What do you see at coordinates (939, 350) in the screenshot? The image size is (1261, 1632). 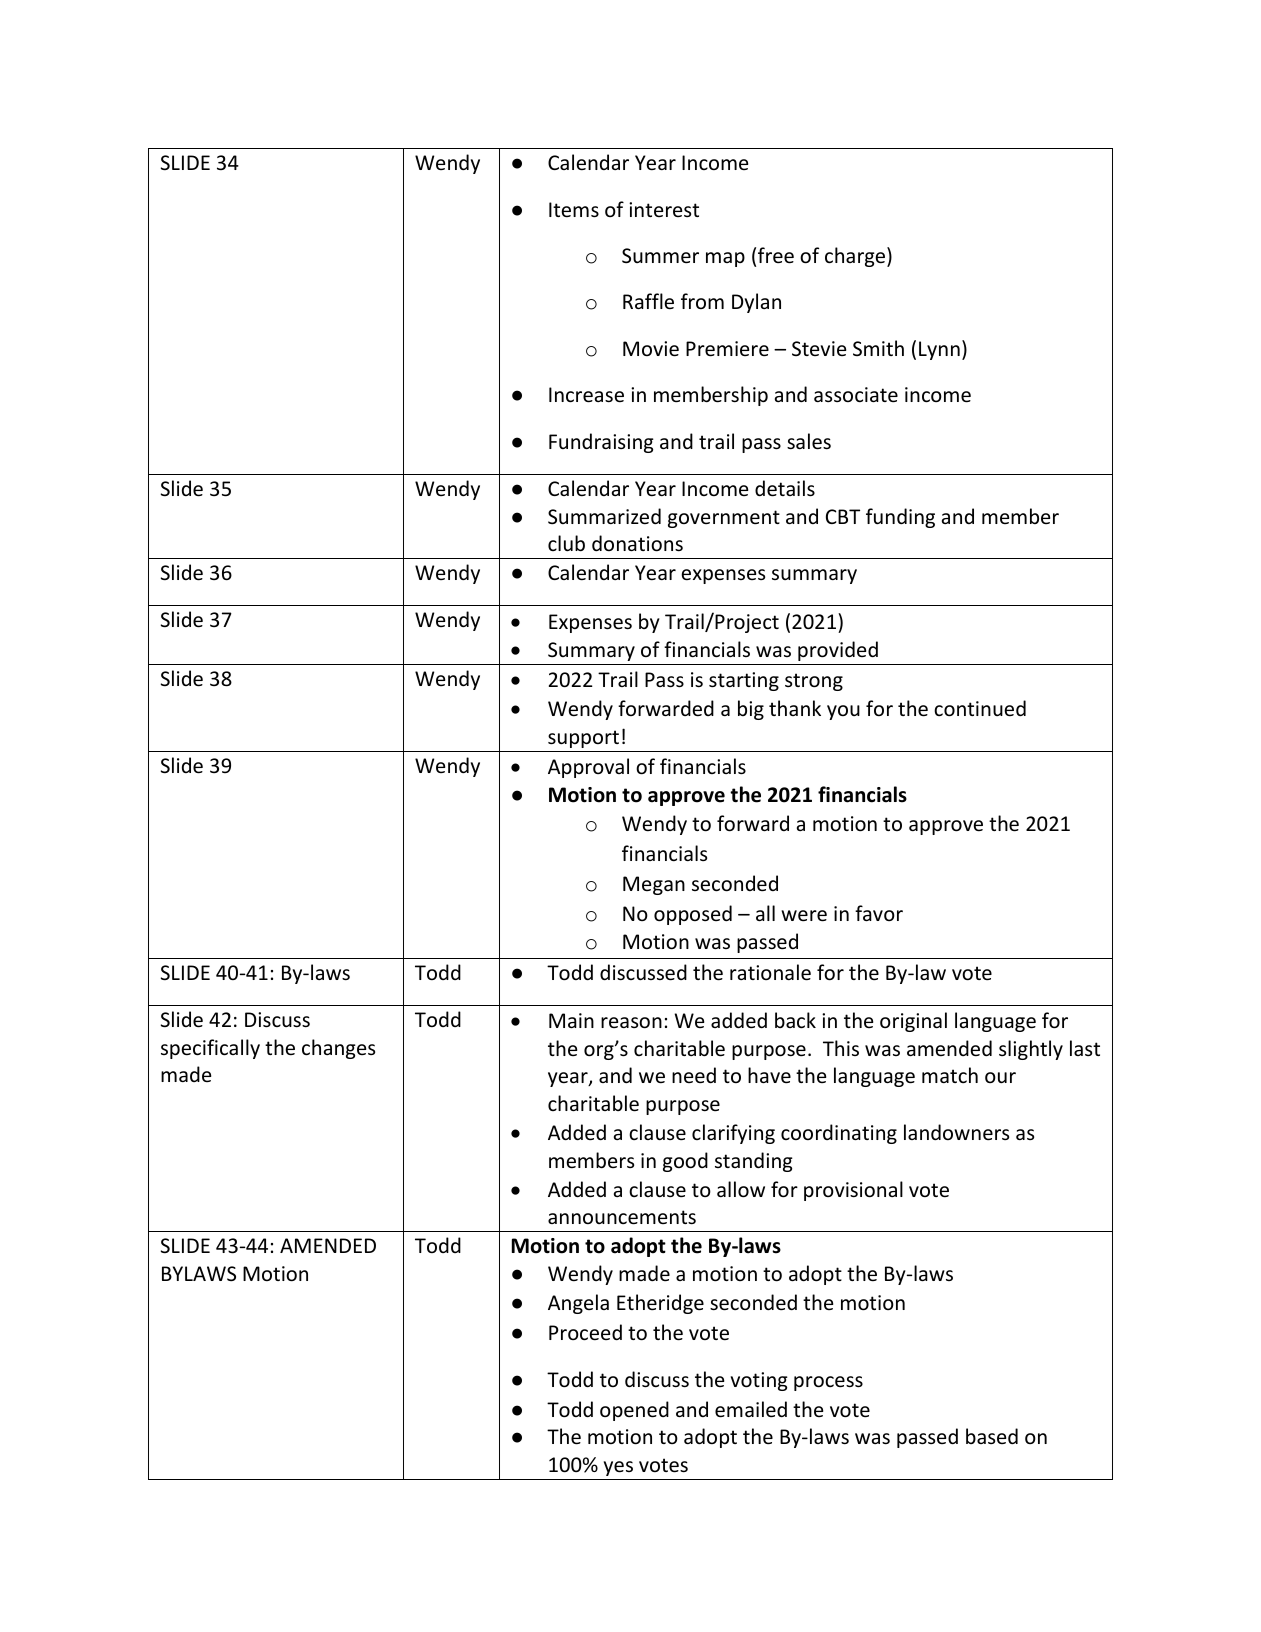 I see `Lynn` at bounding box center [939, 350].
